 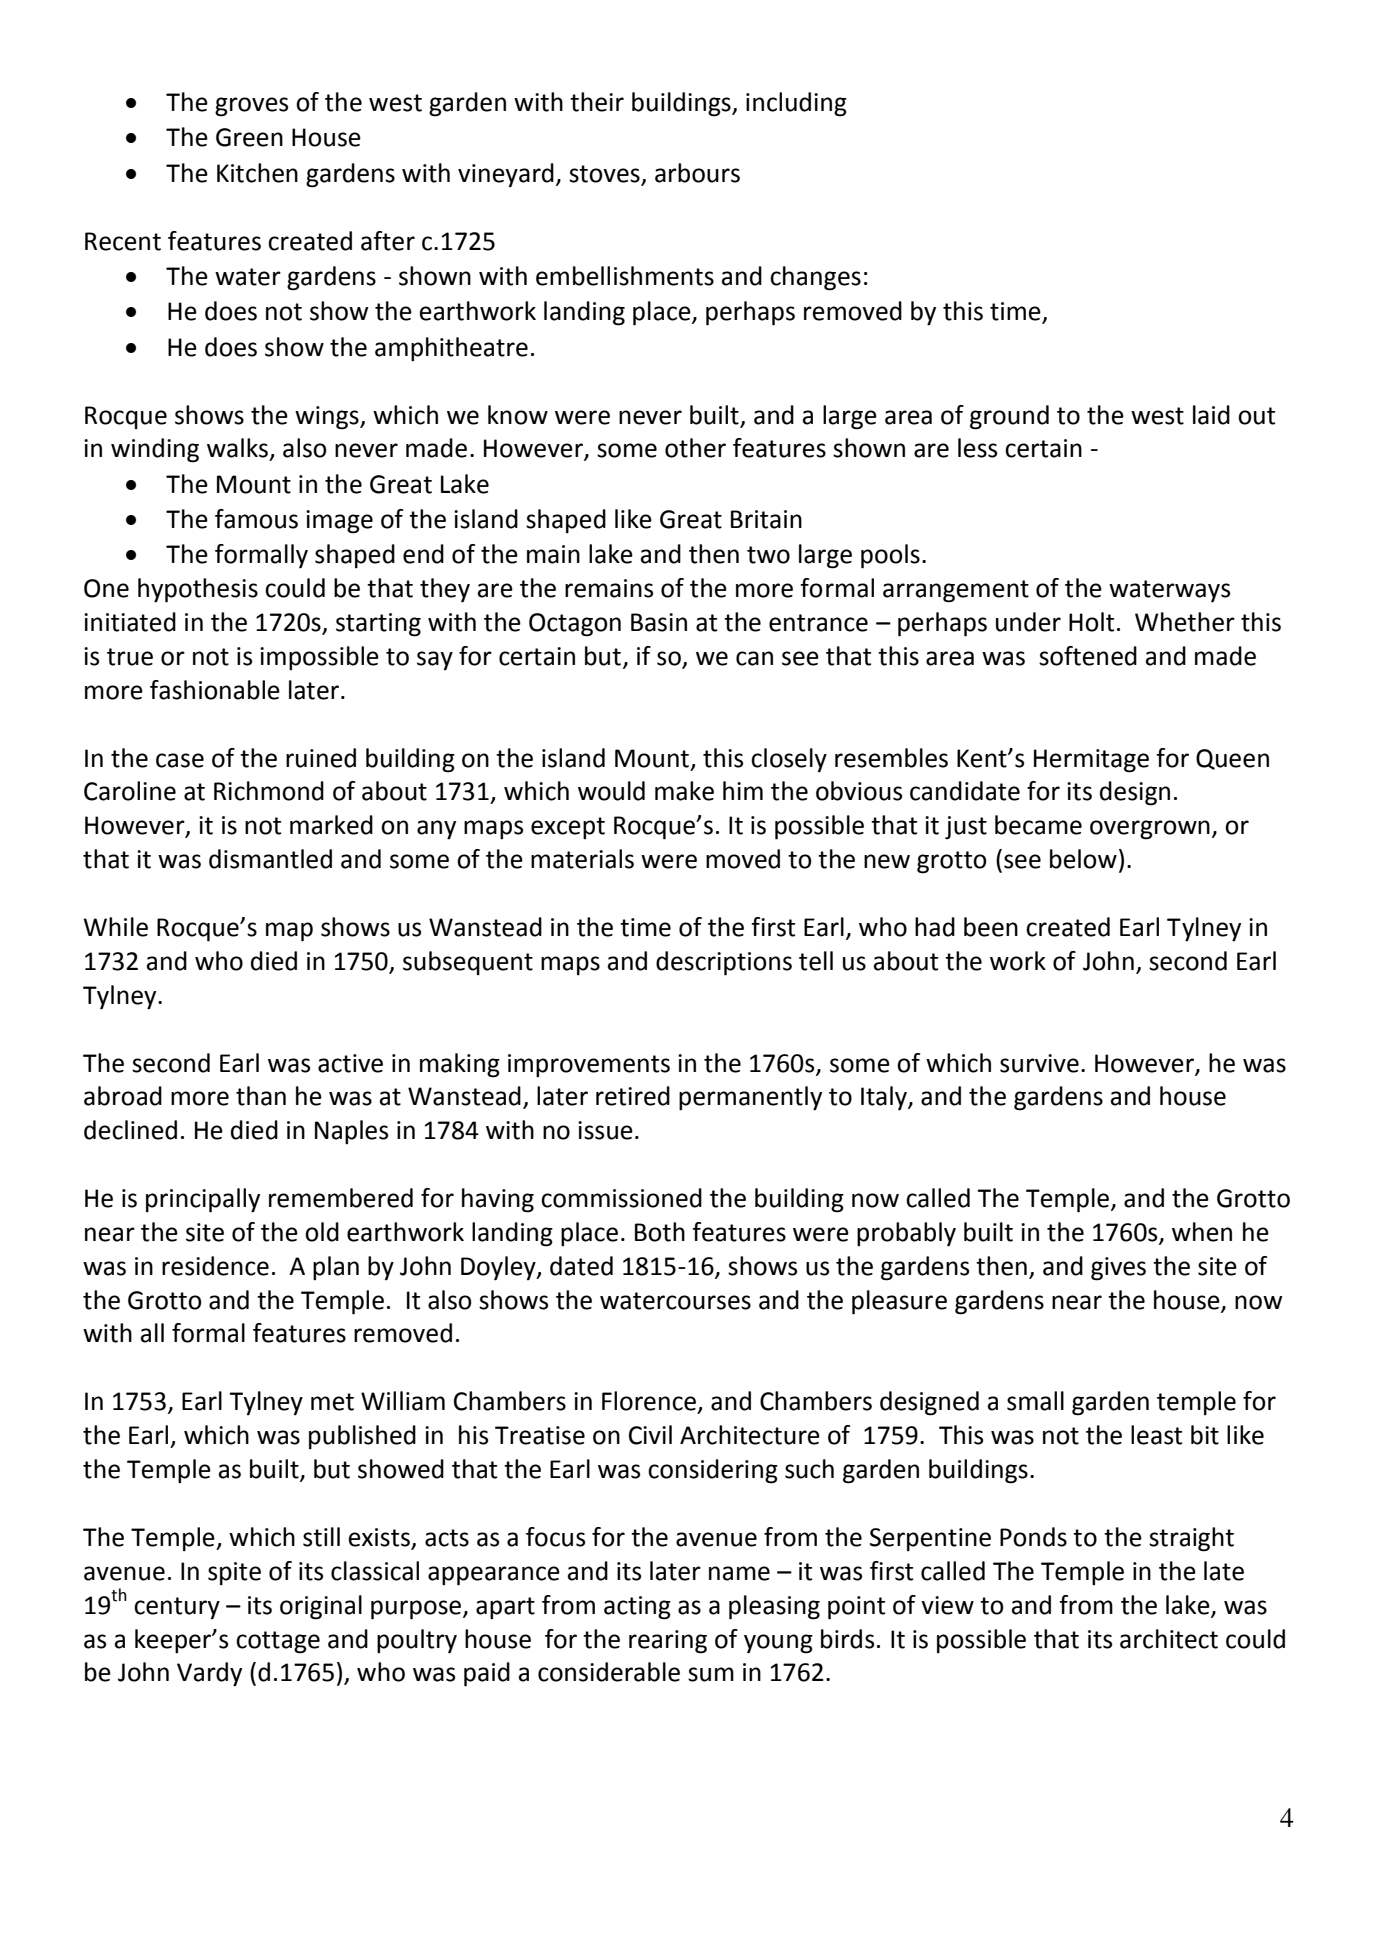 What do you see at coordinates (270, 859) in the page?
I see `dismantled` at bounding box center [270, 859].
